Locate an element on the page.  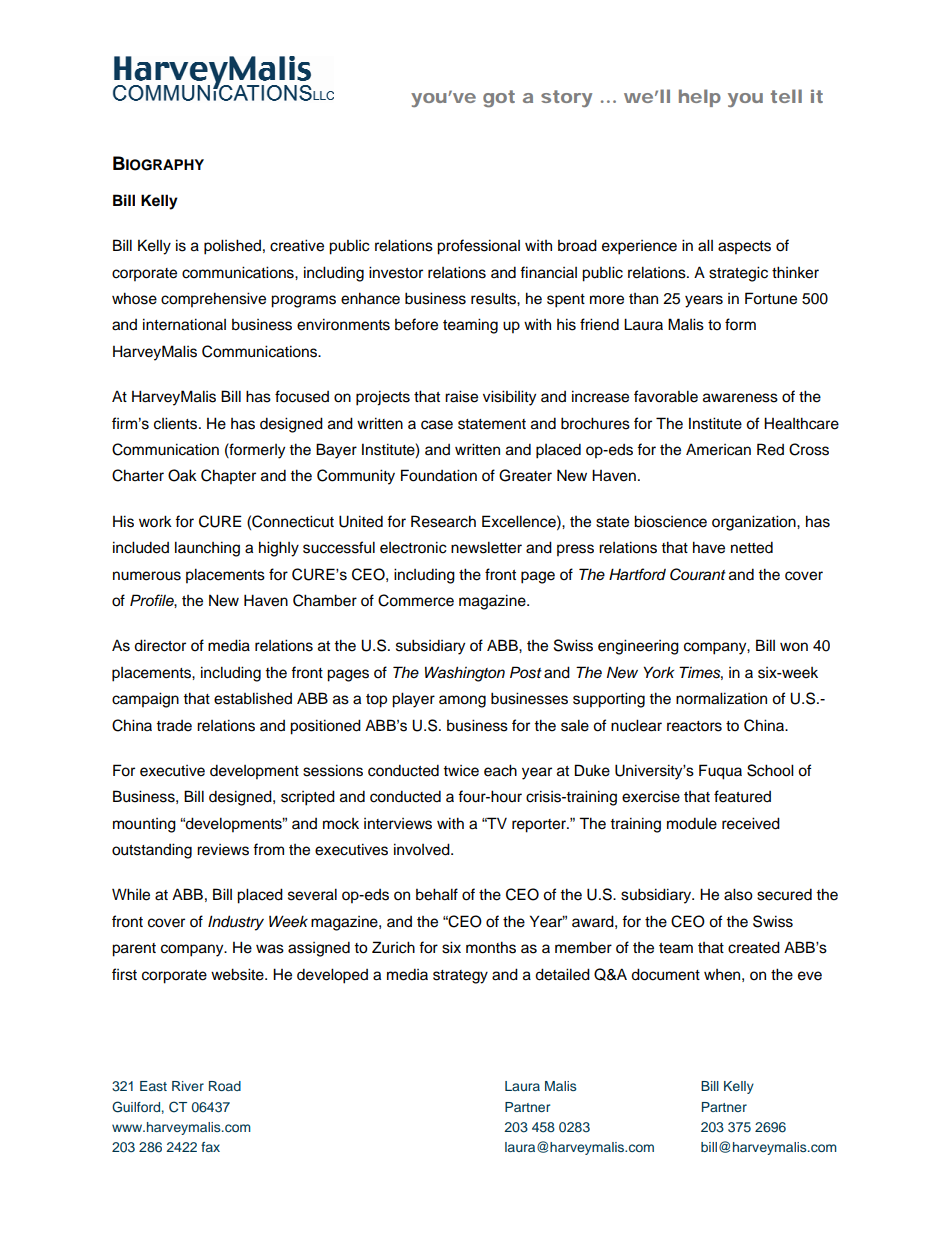
launching is located at coordinates (207, 549).
